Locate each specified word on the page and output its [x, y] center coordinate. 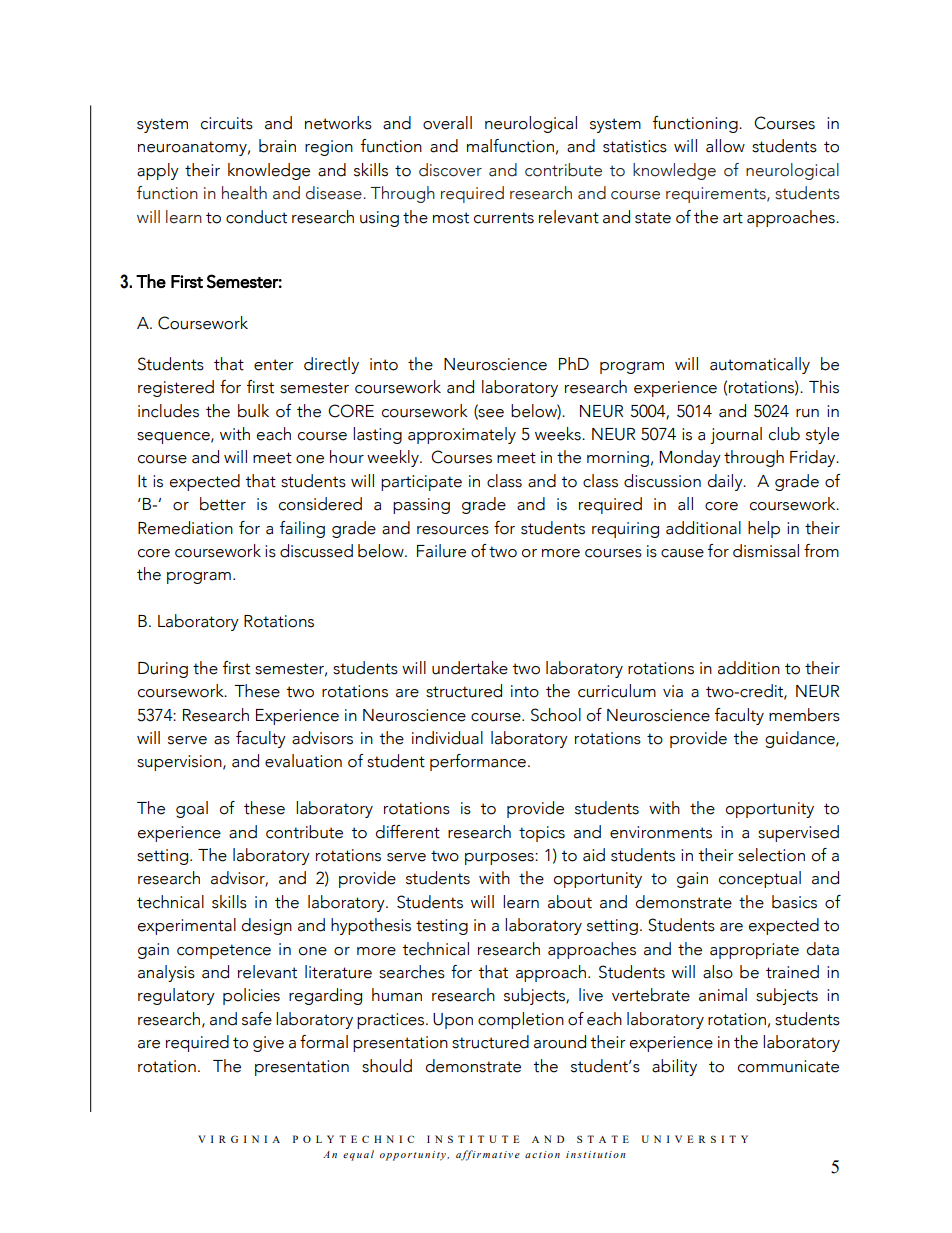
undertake [470, 668]
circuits [227, 123]
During [163, 670]
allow [725, 146]
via [673, 691]
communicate [788, 1066]
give [268, 1044]
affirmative [488, 1155]
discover [450, 170]
